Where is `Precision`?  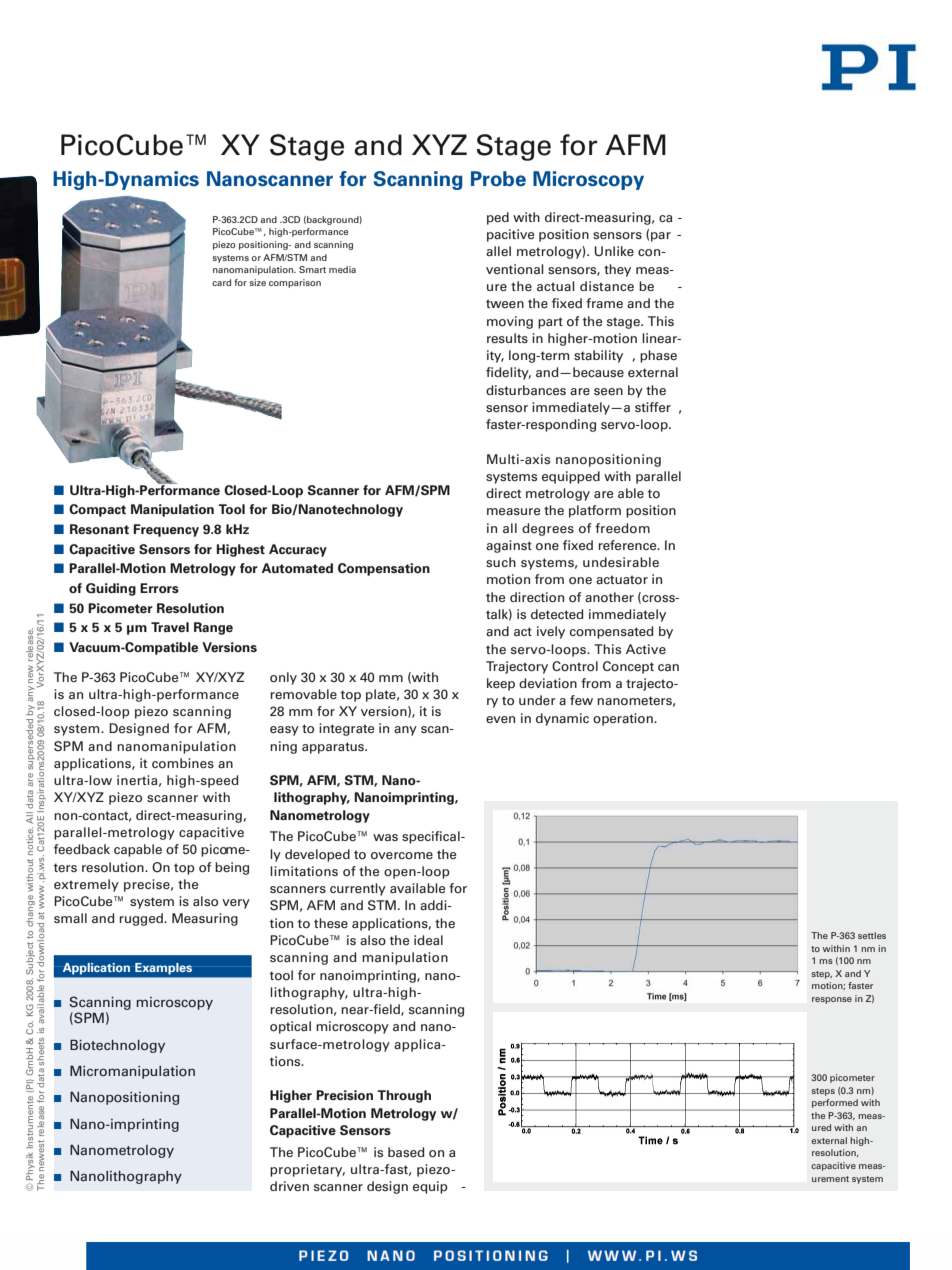
Precision is located at coordinates (344, 1095).
